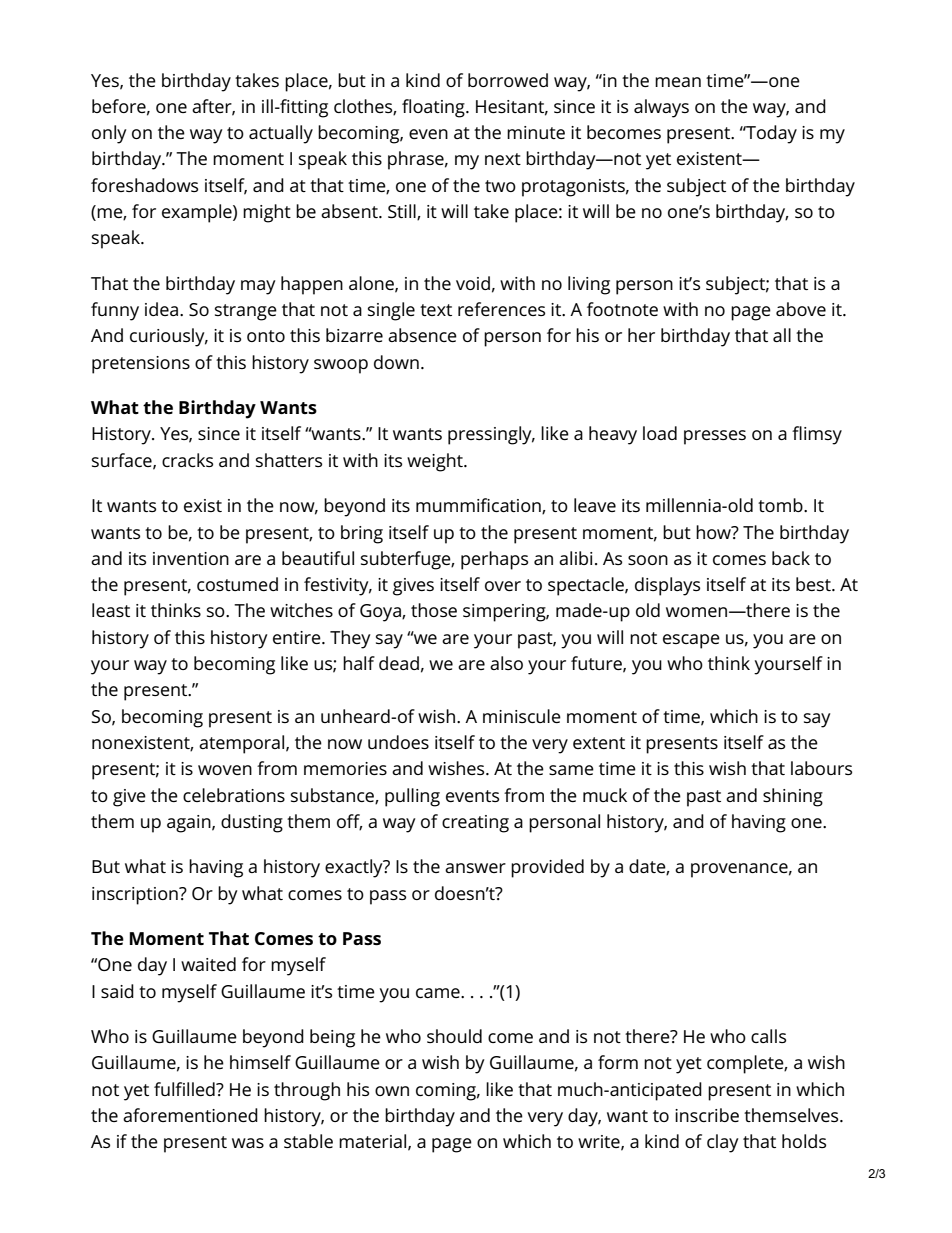  Describe the element at coordinates (793, 797) in the image. I see `shining` at that location.
